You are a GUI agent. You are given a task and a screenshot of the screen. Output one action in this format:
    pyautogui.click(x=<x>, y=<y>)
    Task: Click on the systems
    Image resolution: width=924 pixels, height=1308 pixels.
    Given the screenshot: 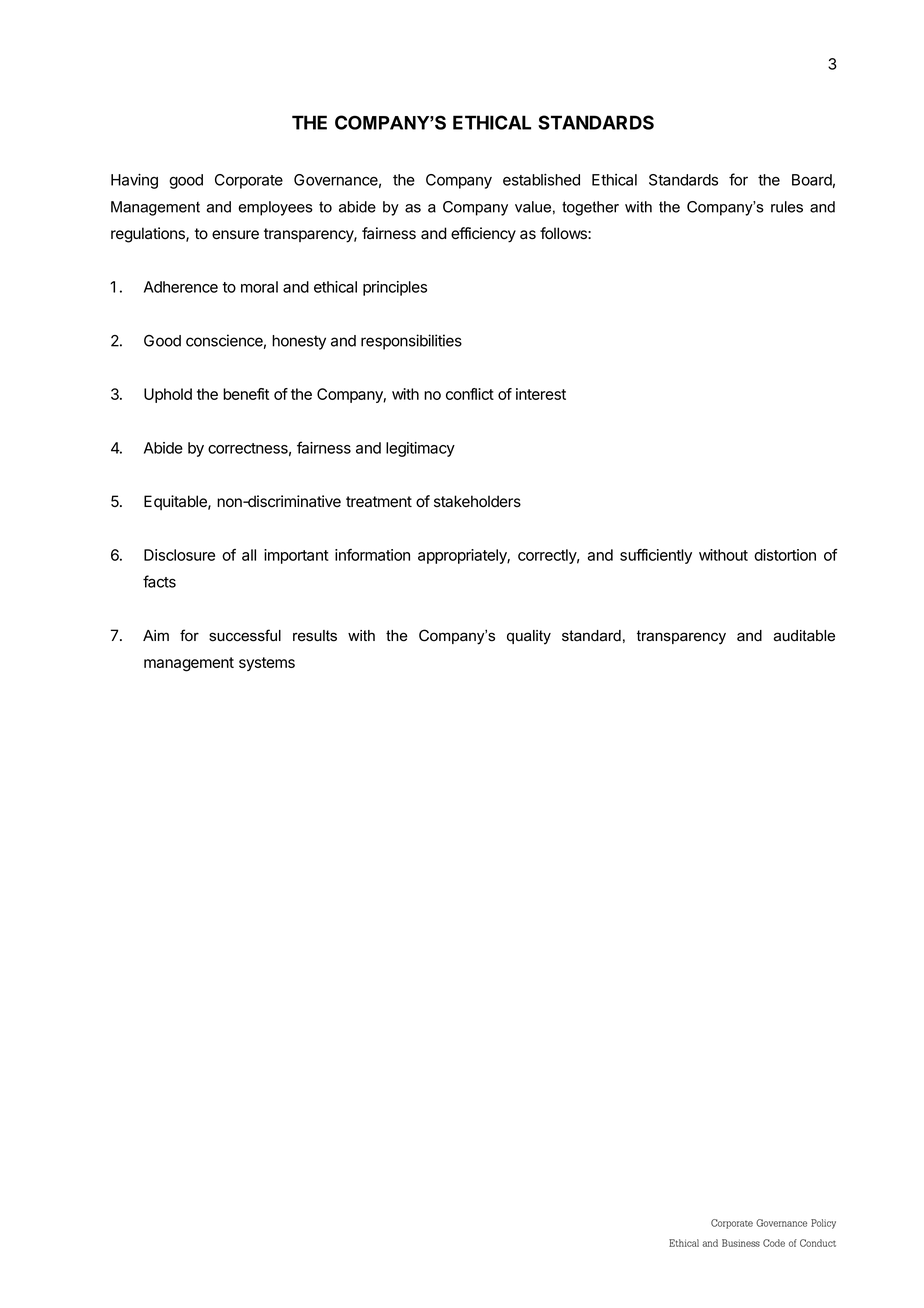 What is the action you would take?
    pyautogui.click(x=267, y=664)
